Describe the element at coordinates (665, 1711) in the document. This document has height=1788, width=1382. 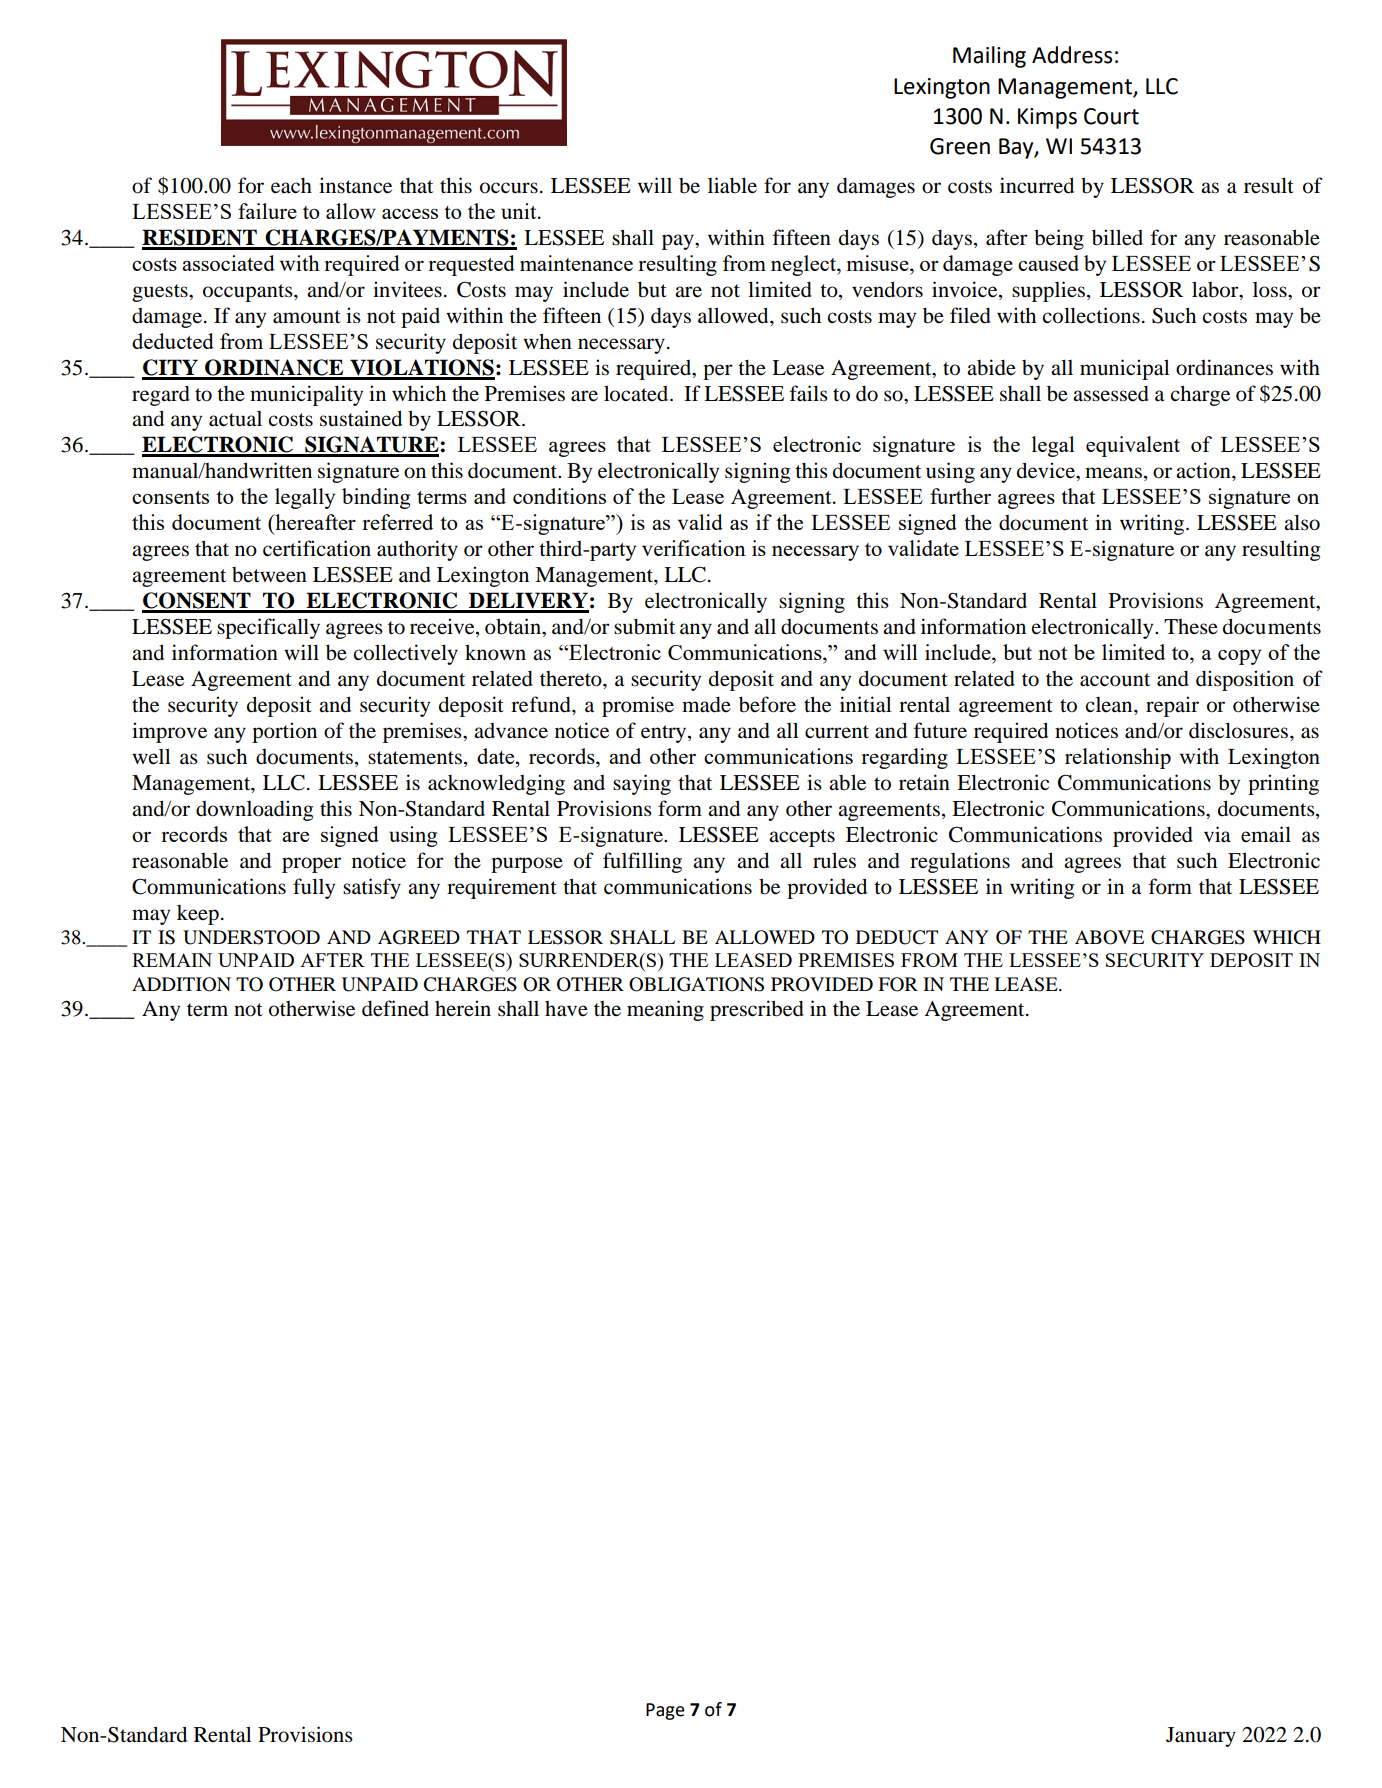
I see `Page` at that location.
